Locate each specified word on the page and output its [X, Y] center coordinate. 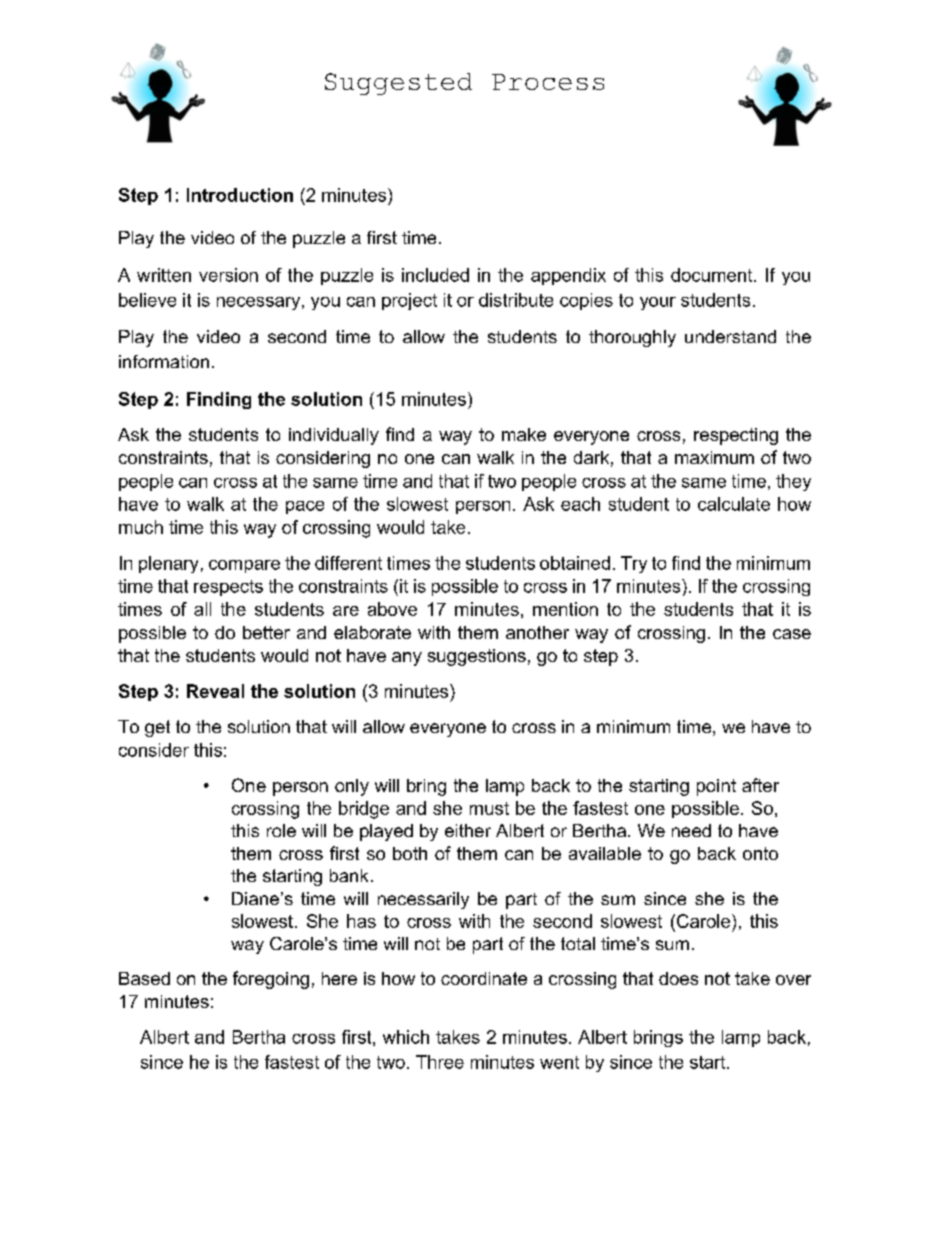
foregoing [271, 980]
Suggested [398, 84]
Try [634, 564]
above [392, 609]
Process [548, 82]
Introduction [240, 195]
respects [228, 588]
